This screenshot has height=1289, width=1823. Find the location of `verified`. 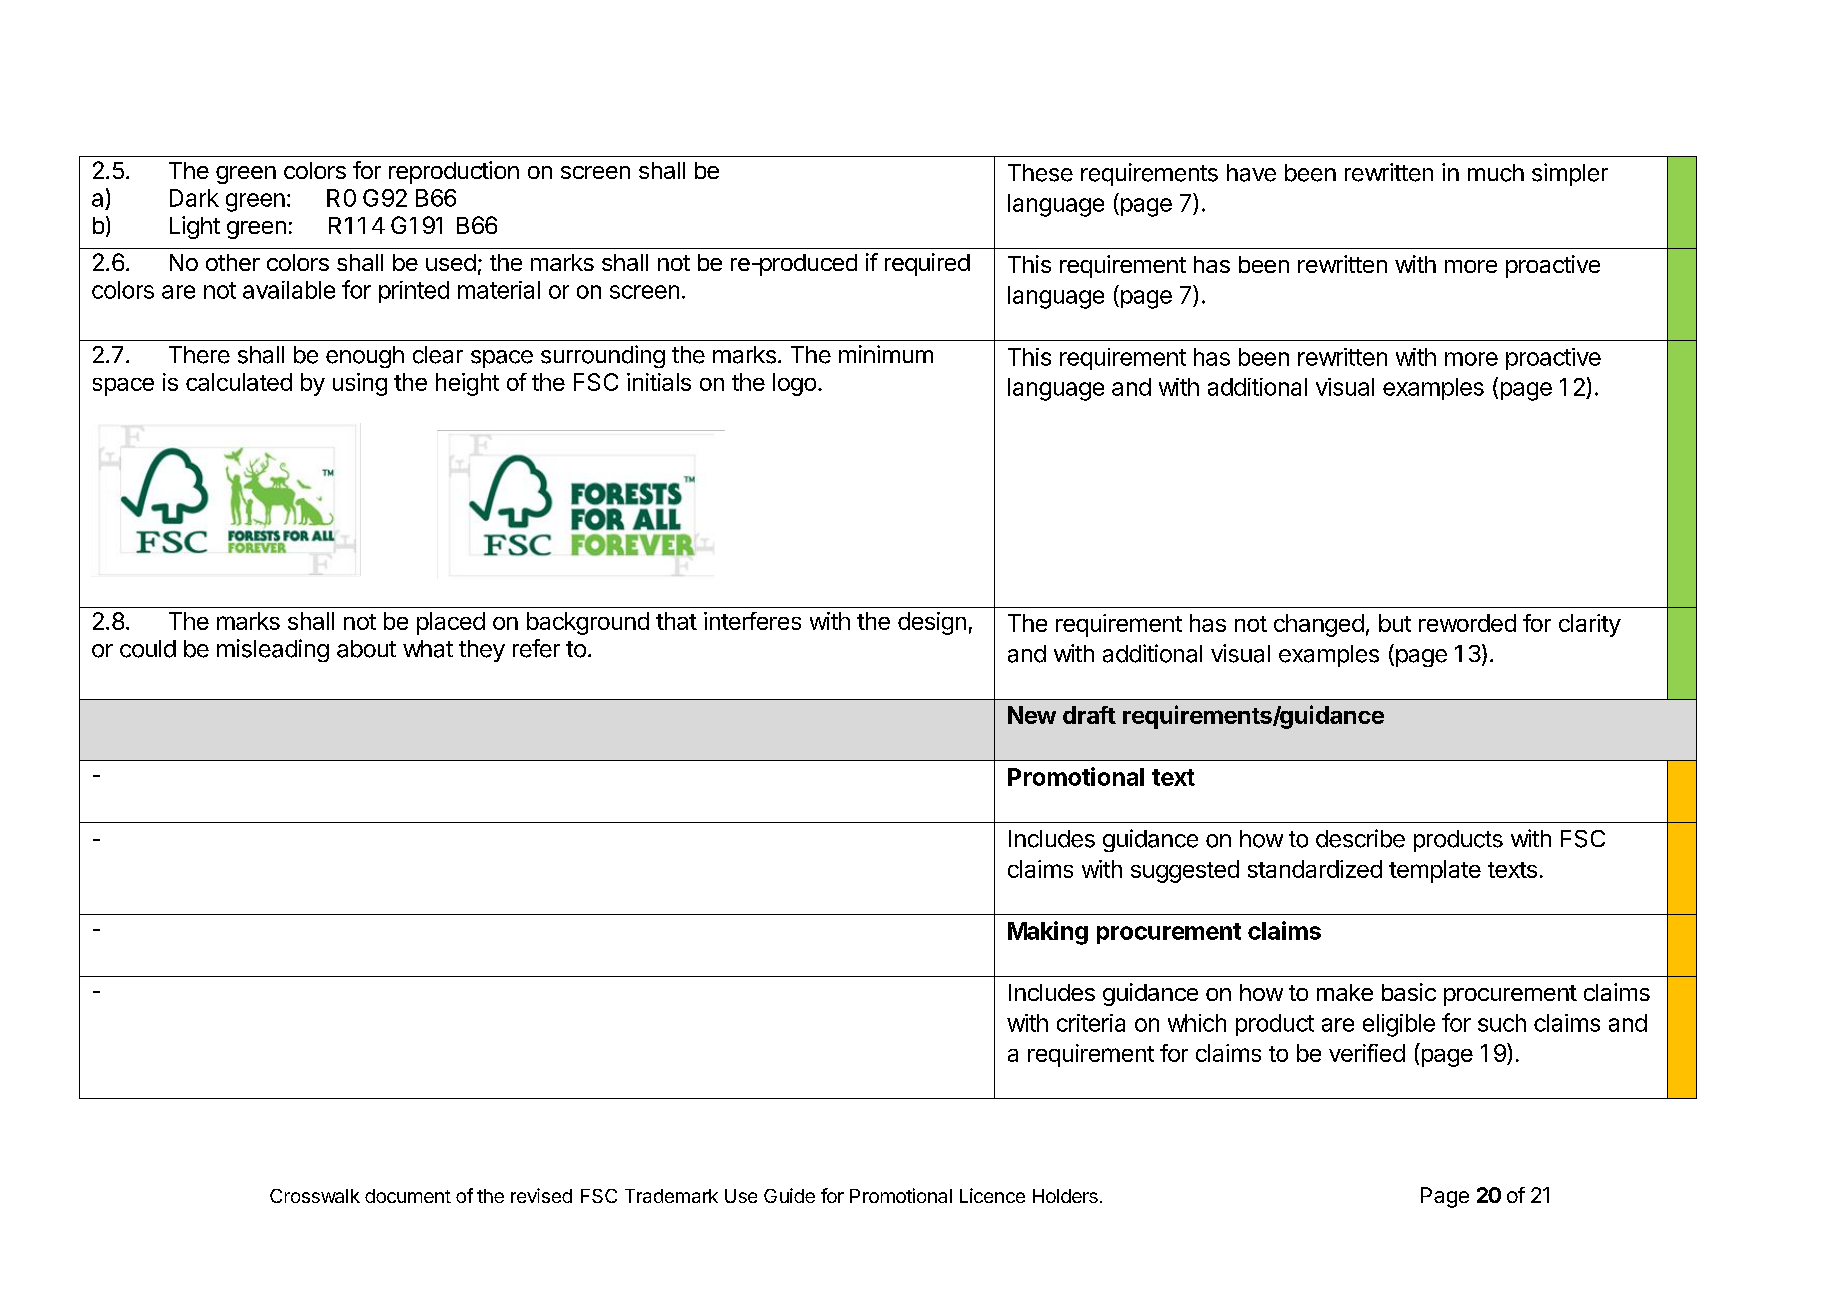

verified is located at coordinates (1367, 1053).
